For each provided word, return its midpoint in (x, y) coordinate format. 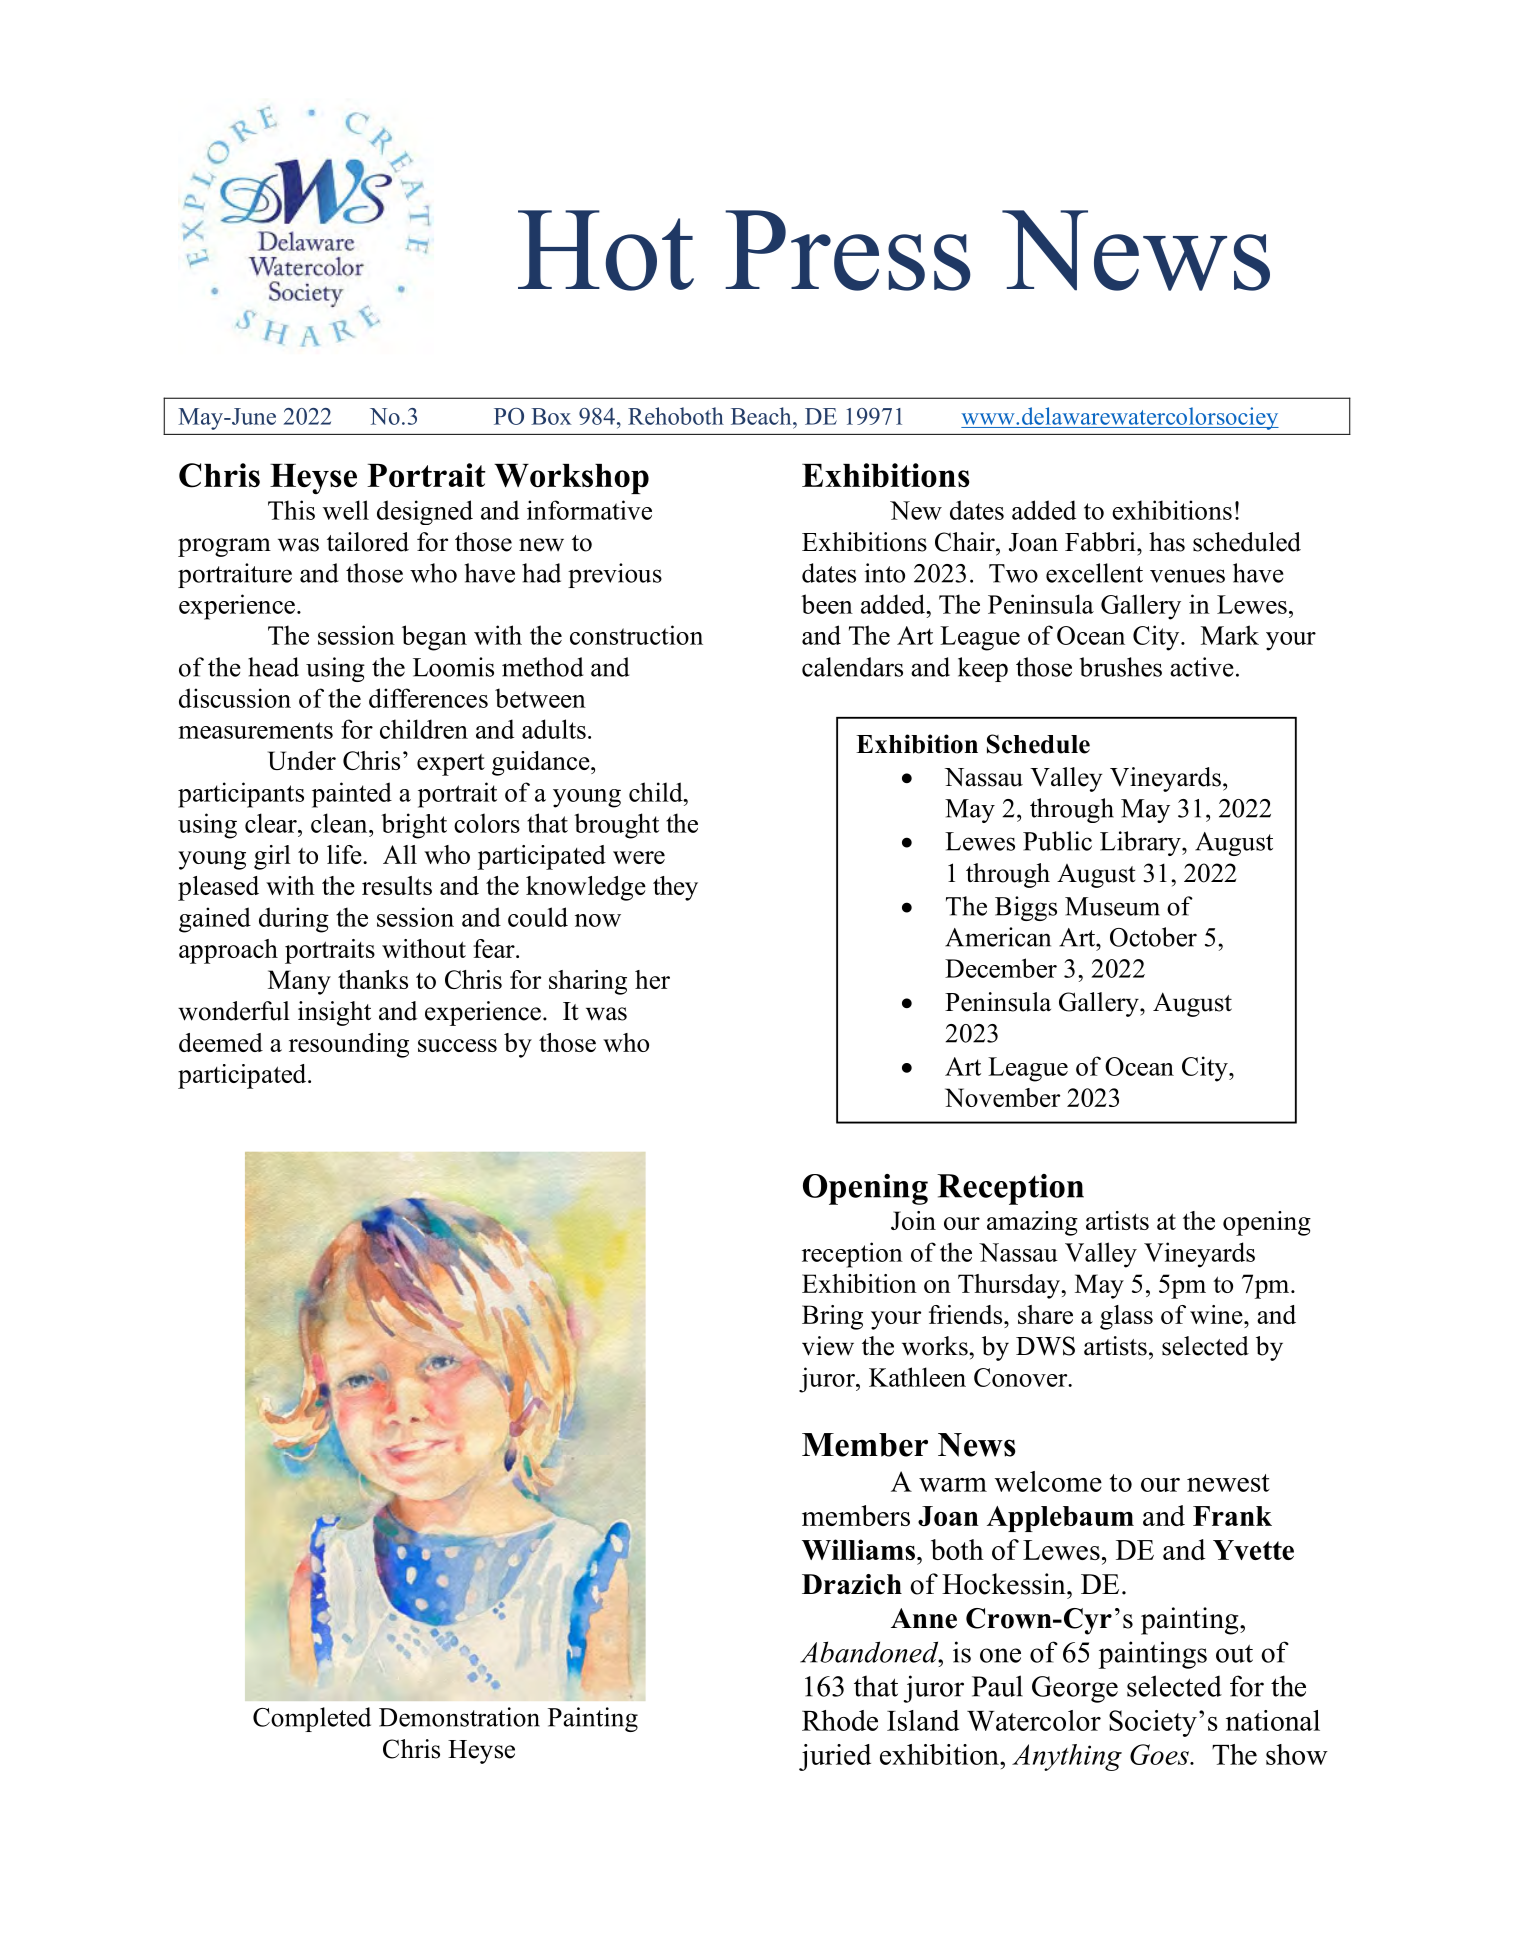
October (1153, 937)
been (827, 604)
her (652, 979)
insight (334, 1013)
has (1167, 542)
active (1202, 667)
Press (848, 250)
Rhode (840, 1720)
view (828, 1346)
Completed (312, 1719)
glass (1126, 1317)
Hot (606, 250)
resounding (349, 1045)
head (273, 667)
